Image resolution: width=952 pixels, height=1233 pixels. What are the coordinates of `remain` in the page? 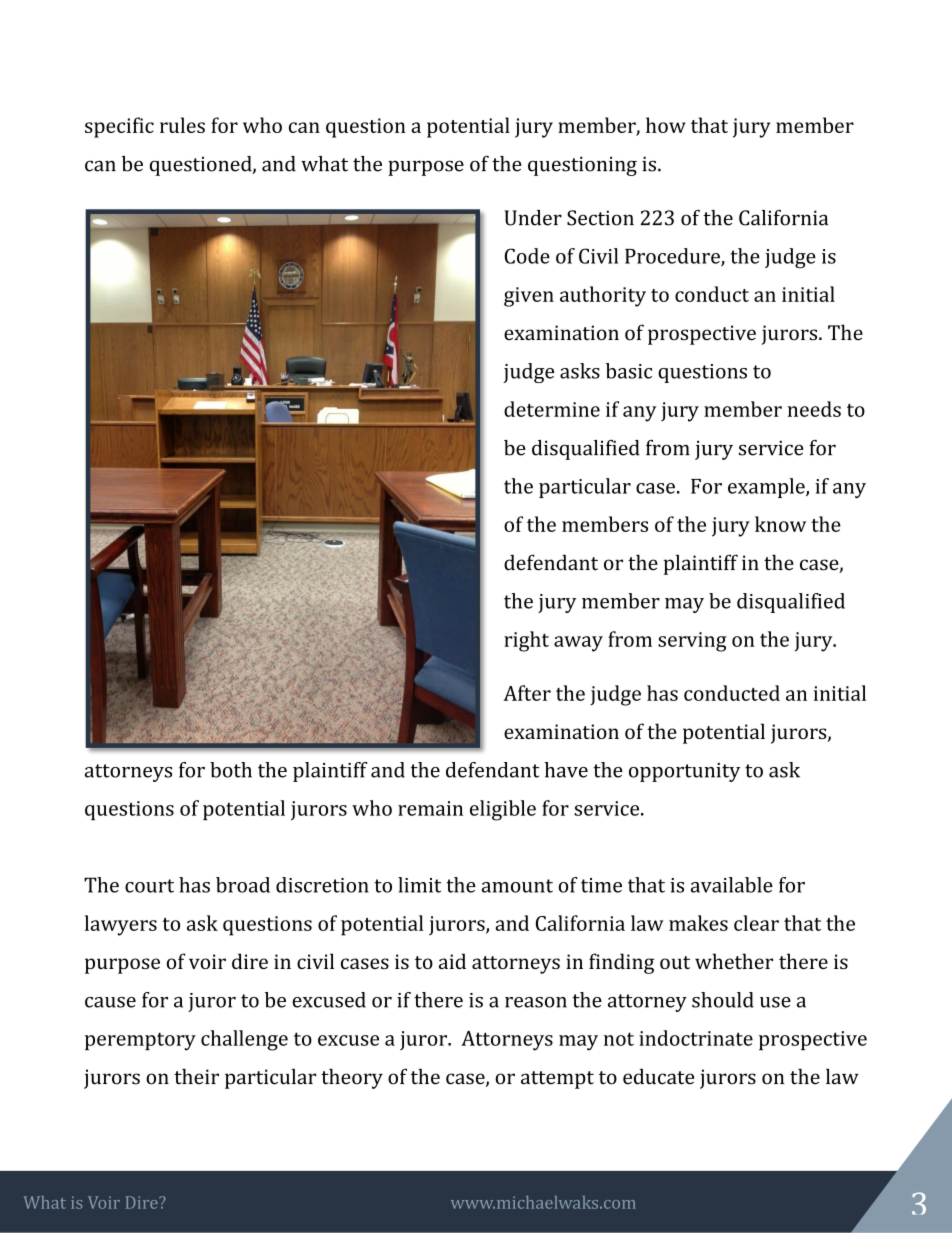 It's located at (430, 808).
